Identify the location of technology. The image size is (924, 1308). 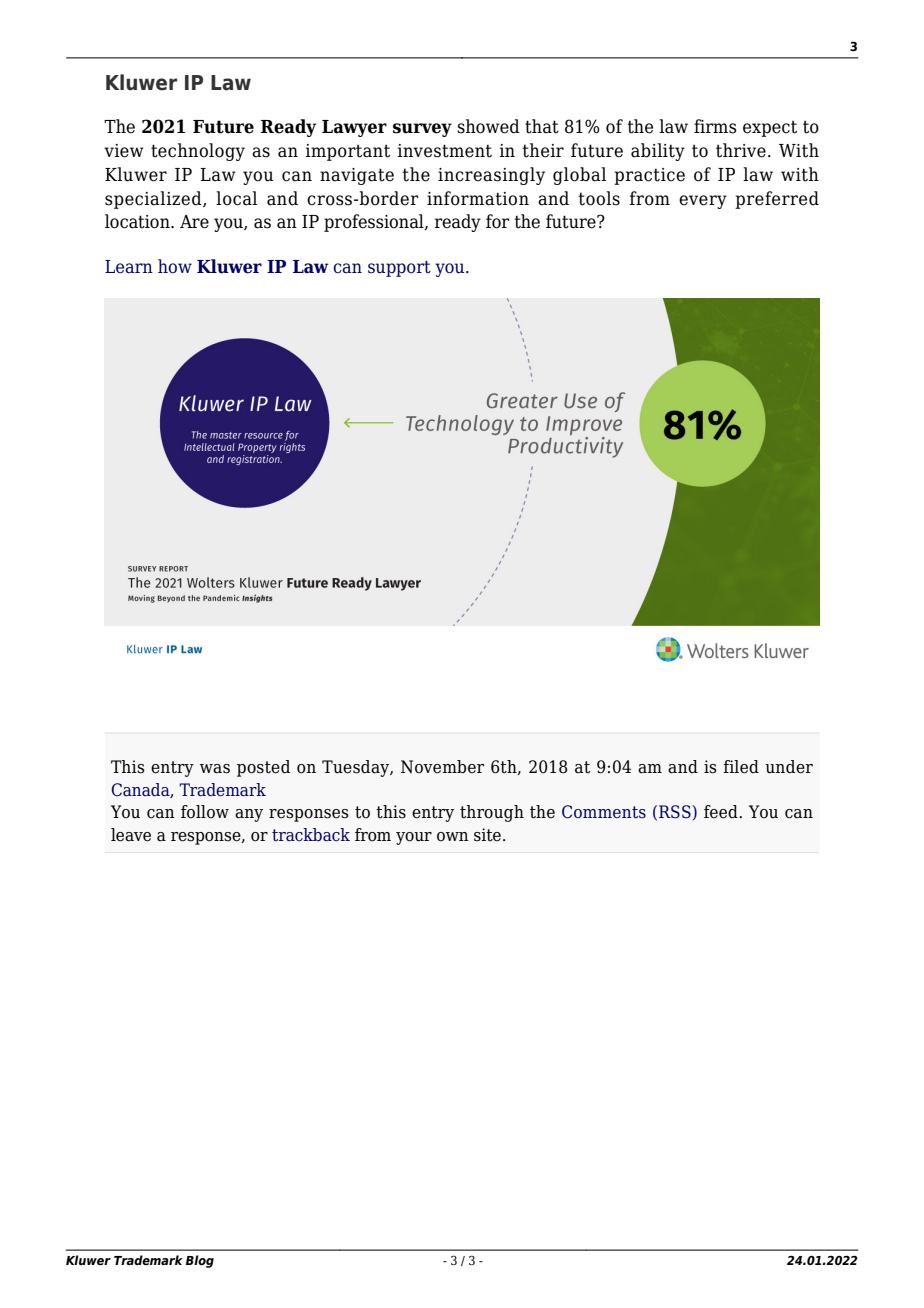
(198, 152).
